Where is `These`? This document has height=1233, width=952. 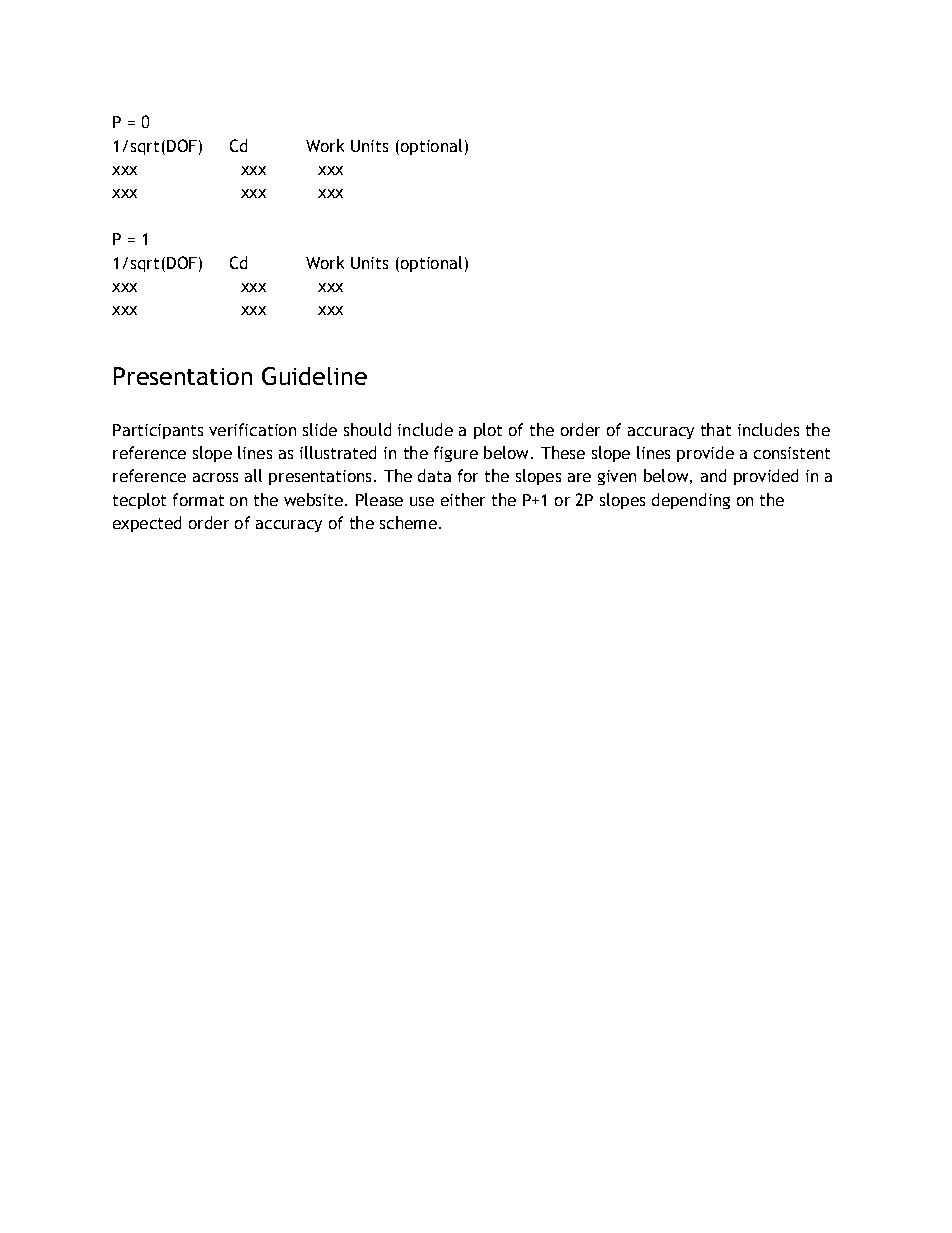 These is located at coordinates (563, 452).
